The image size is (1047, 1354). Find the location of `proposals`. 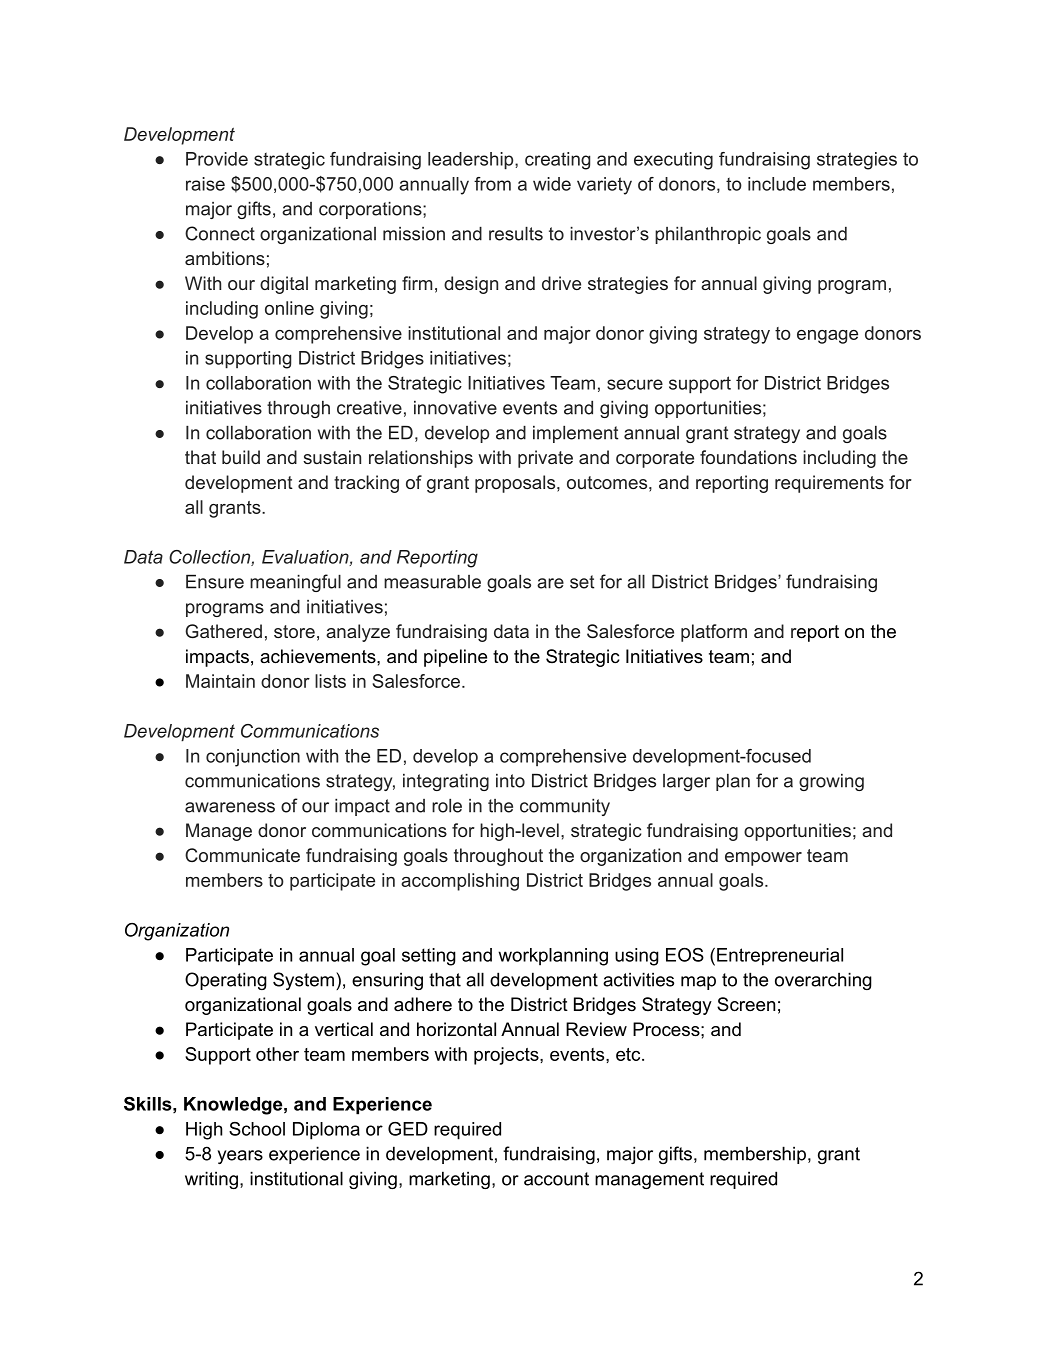

proposals is located at coordinates (516, 484).
